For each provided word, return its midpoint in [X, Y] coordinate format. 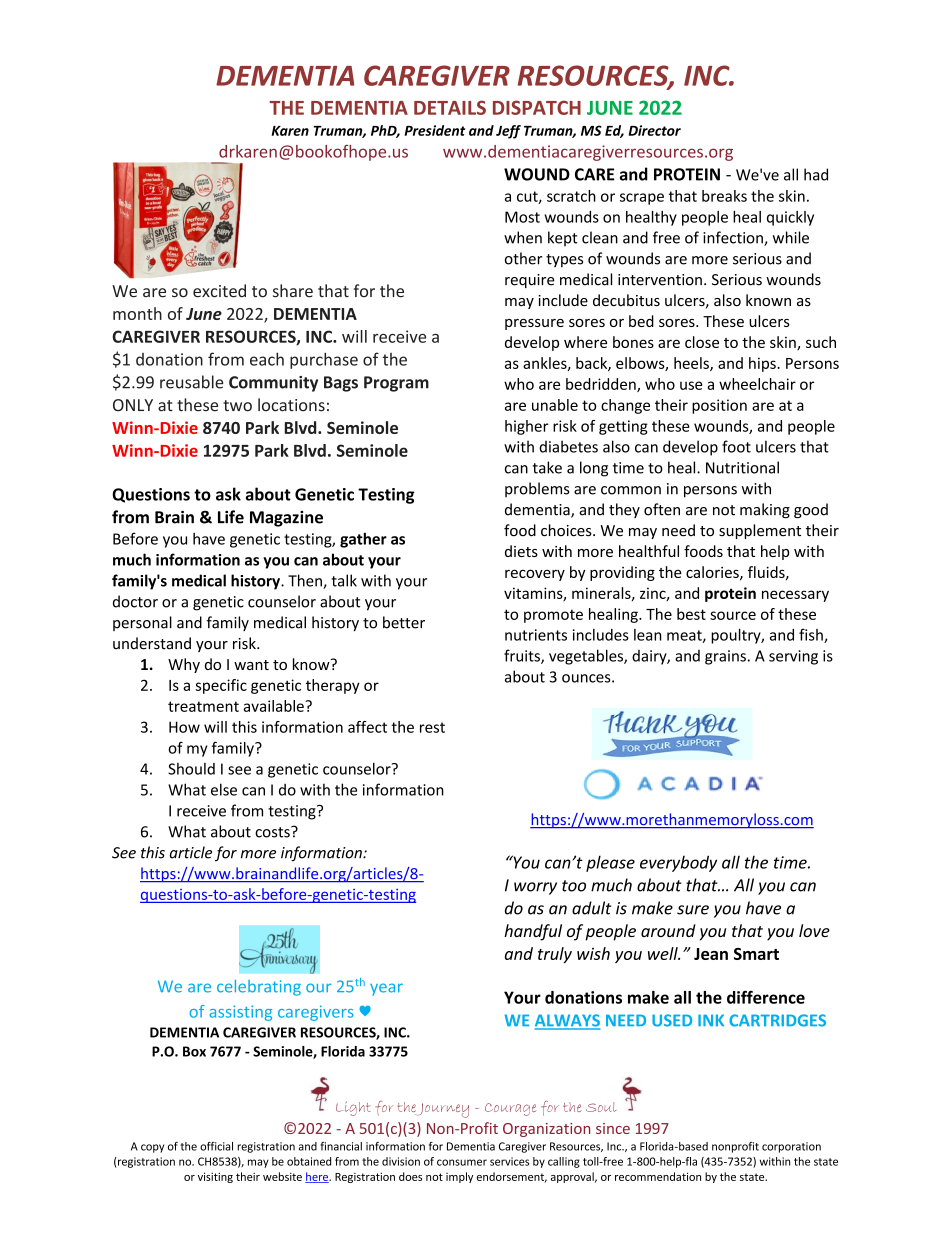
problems [537, 489]
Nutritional [742, 467]
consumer [462, 1162]
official [216, 1146]
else [224, 789]
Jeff [508, 132]
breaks [724, 196]
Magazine [286, 519]
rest [432, 727]
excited [219, 291]
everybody [678, 863]
